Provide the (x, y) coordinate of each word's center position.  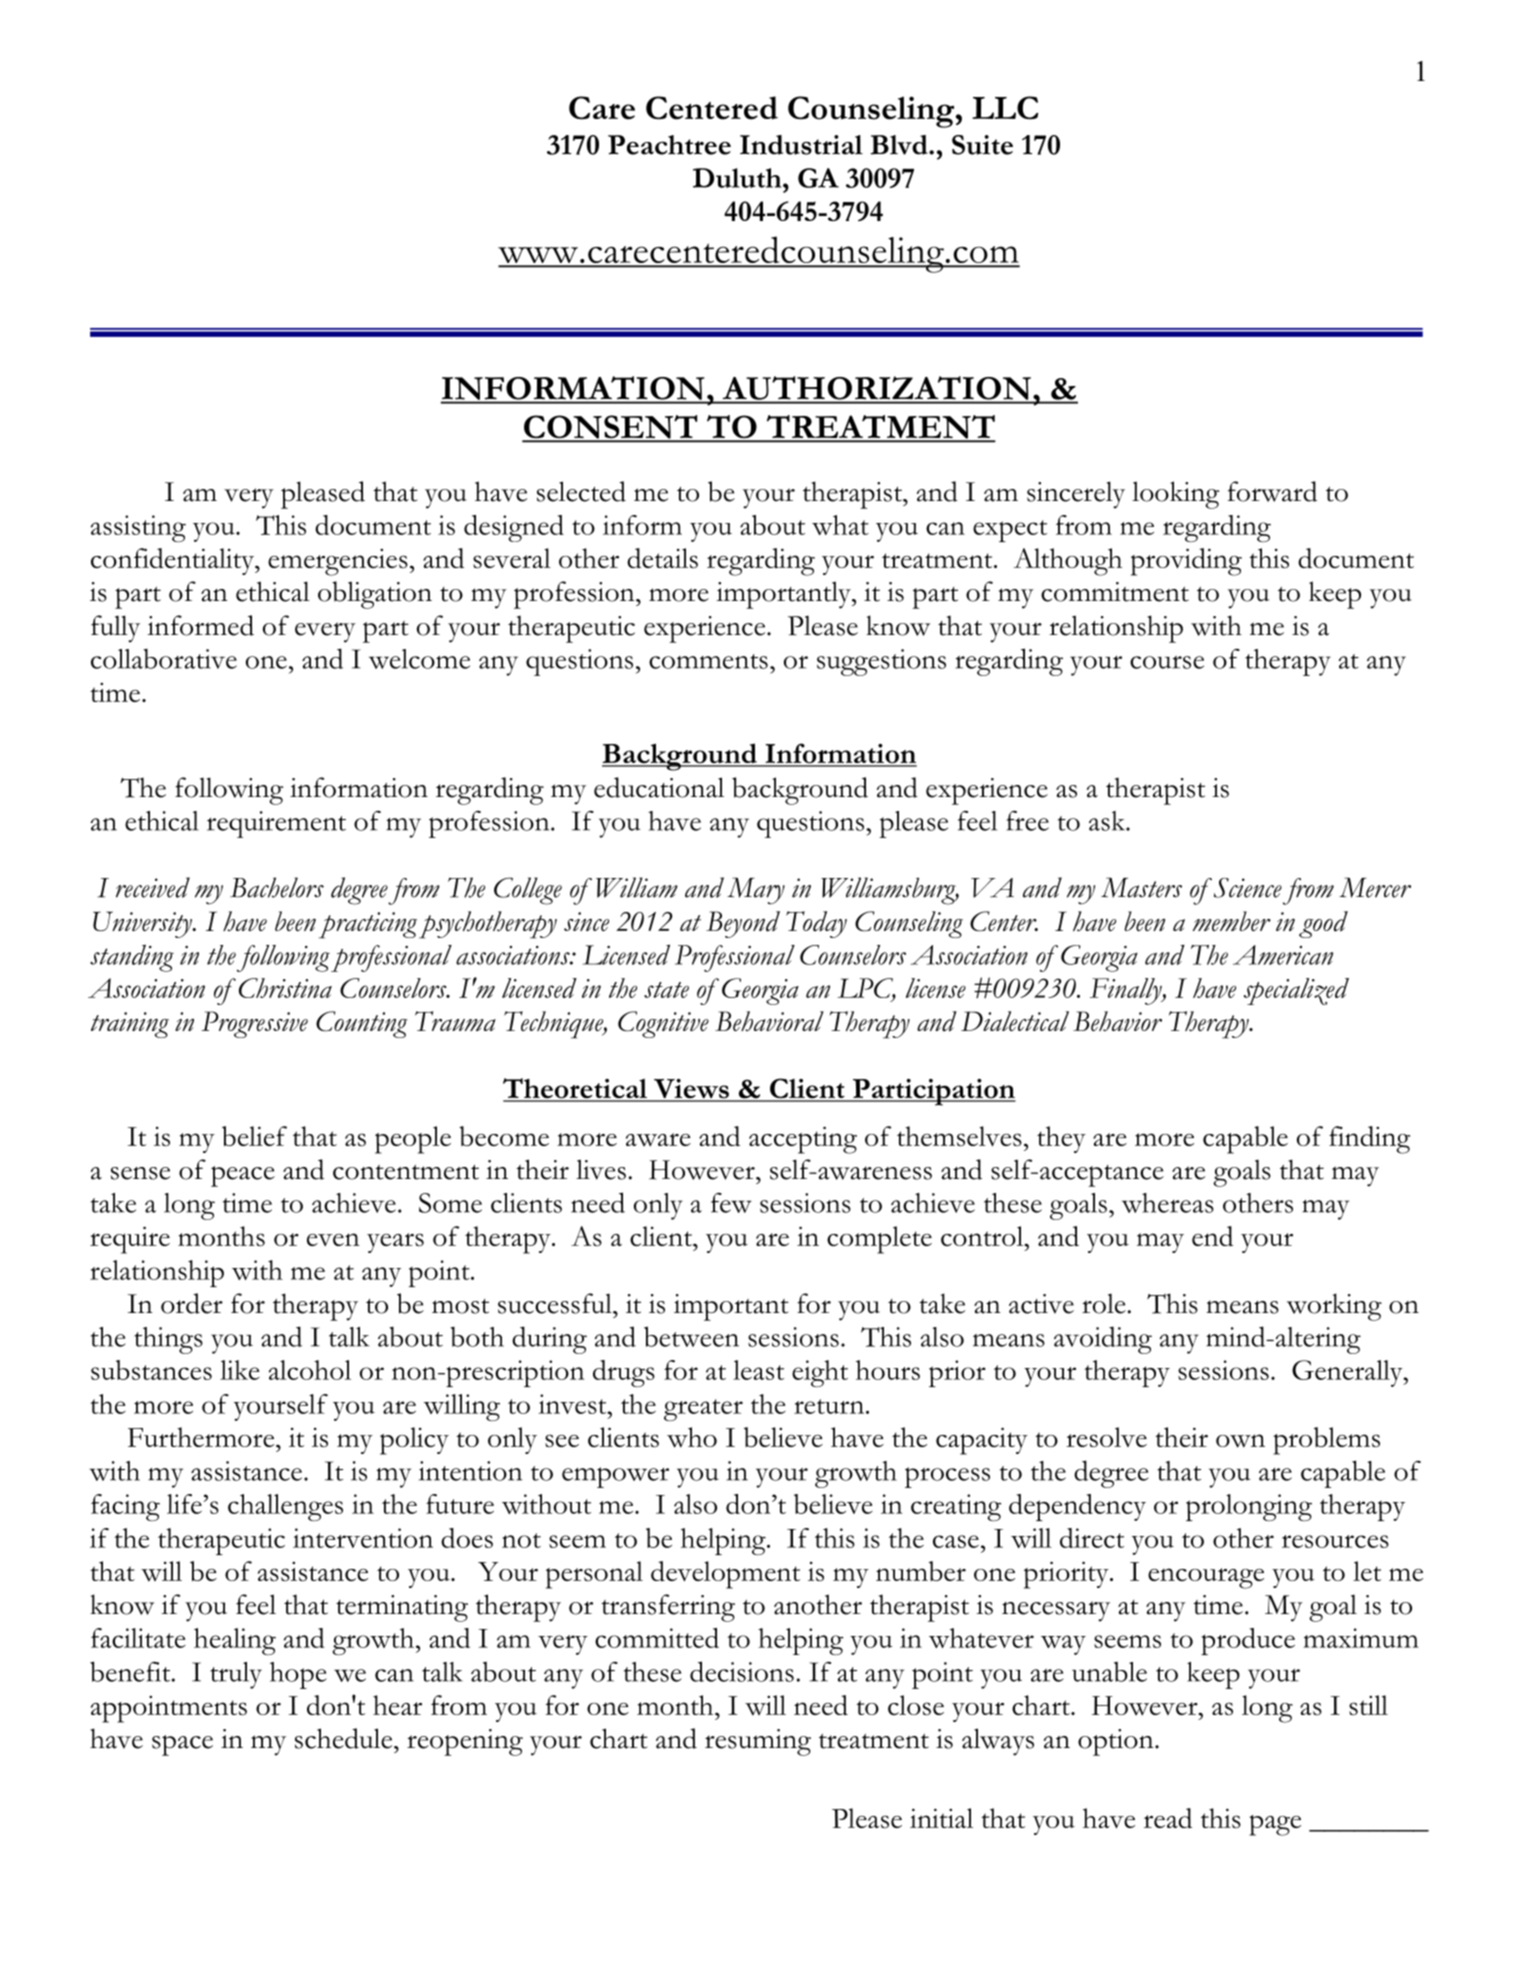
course (1167, 662)
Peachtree (669, 145)
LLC (1005, 108)
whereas (1168, 1203)
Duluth (738, 178)
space (182, 1745)
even (333, 1239)
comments (708, 661)
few (731, 1203)
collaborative (164, 659)
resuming (758, 1742)
